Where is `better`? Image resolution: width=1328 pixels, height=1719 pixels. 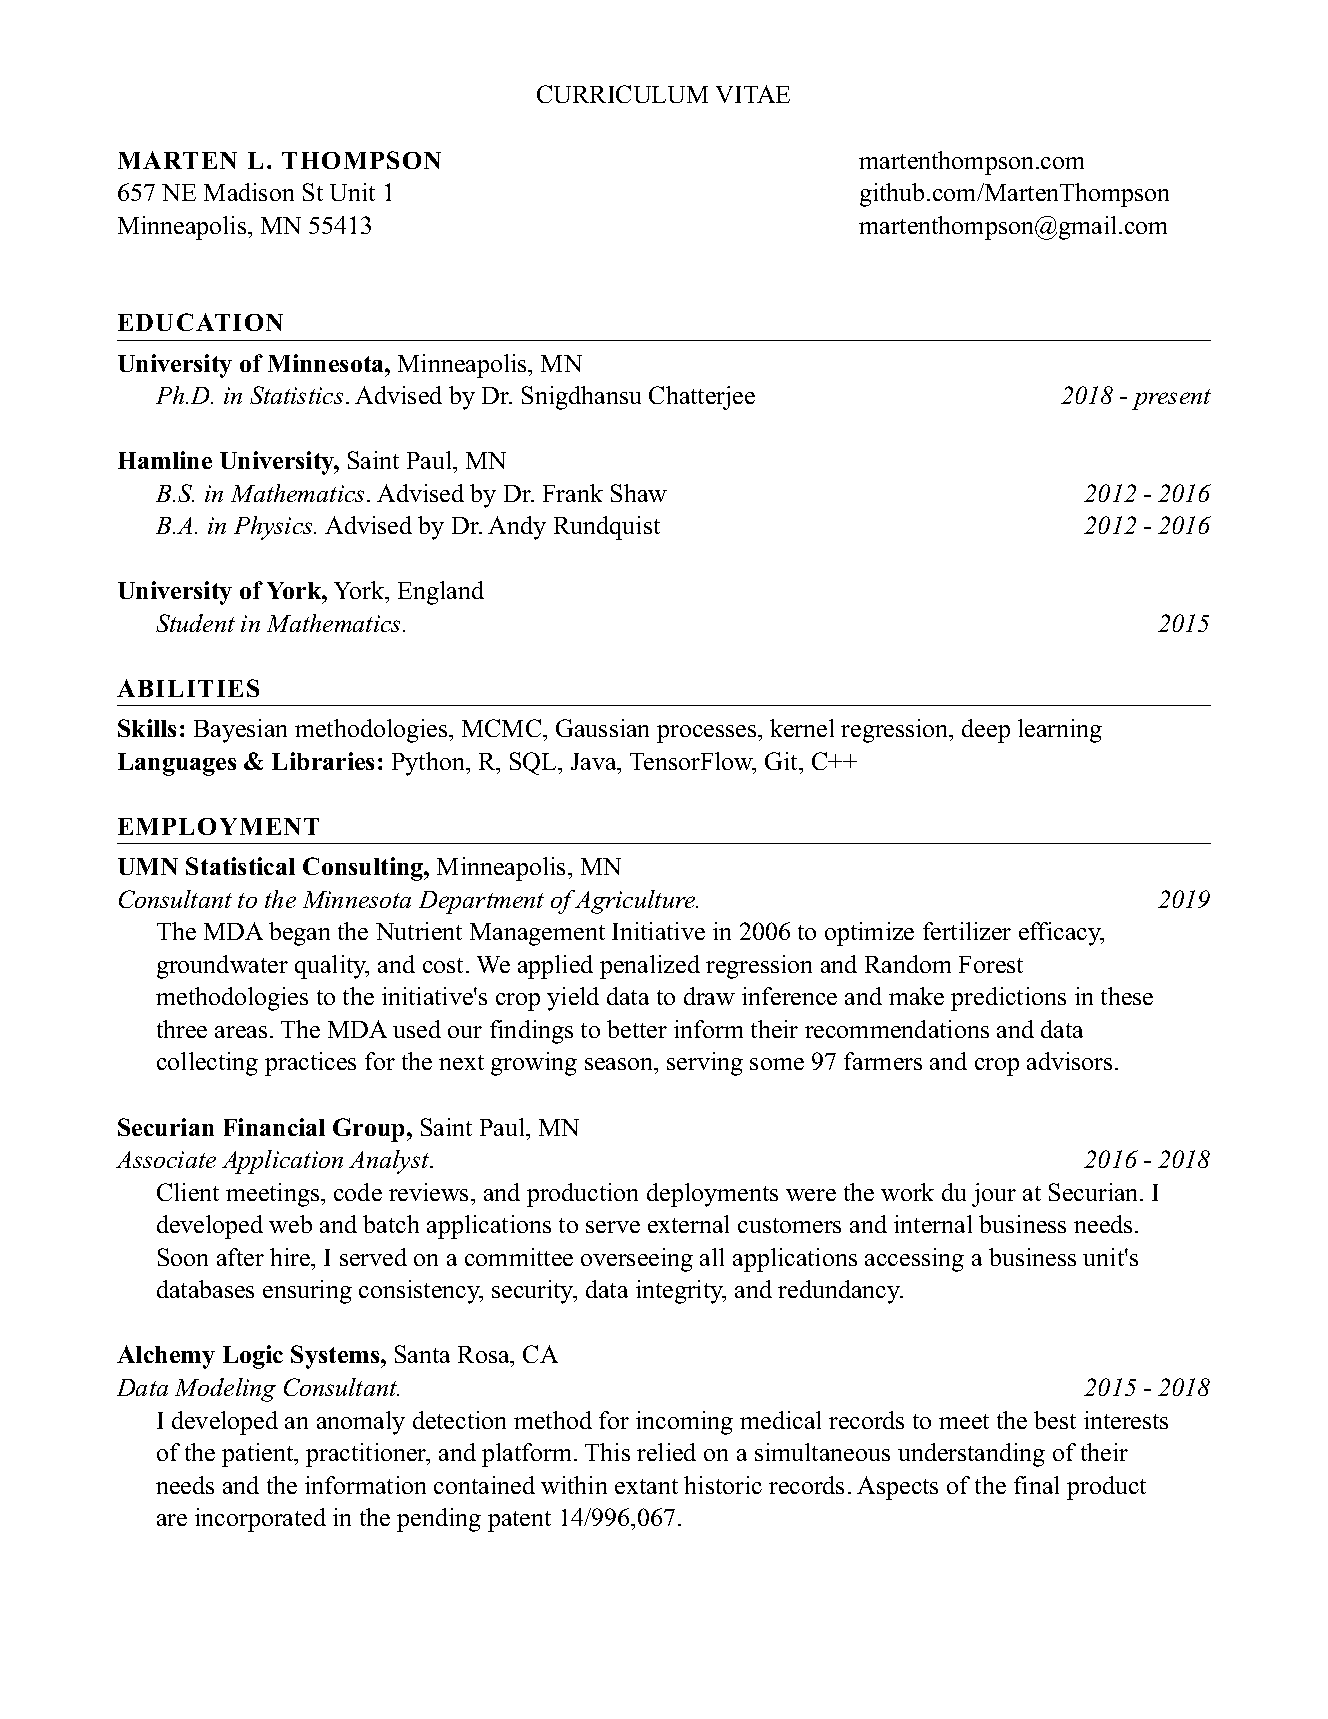 better is located at coordinates (637, 1029).
